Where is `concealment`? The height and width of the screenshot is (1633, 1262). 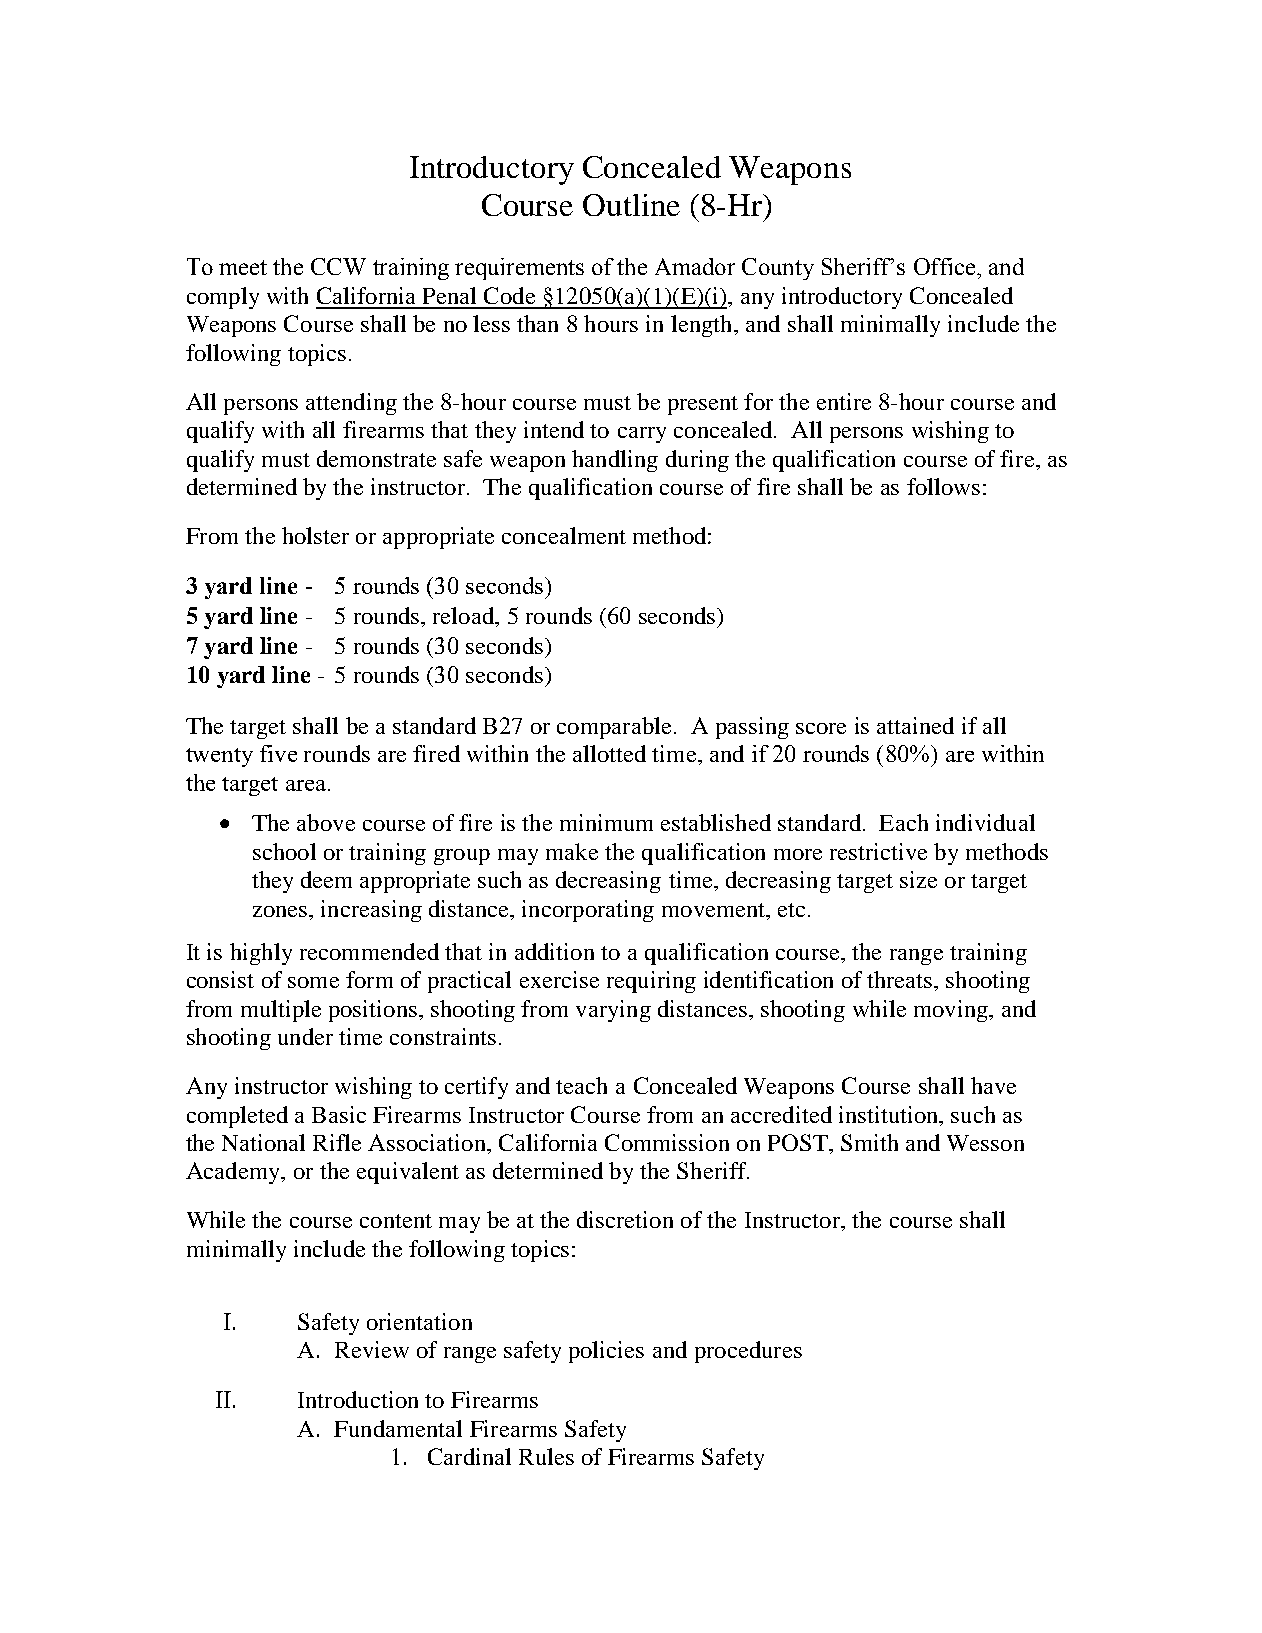
concealment is located at coordinates (564, 535).
